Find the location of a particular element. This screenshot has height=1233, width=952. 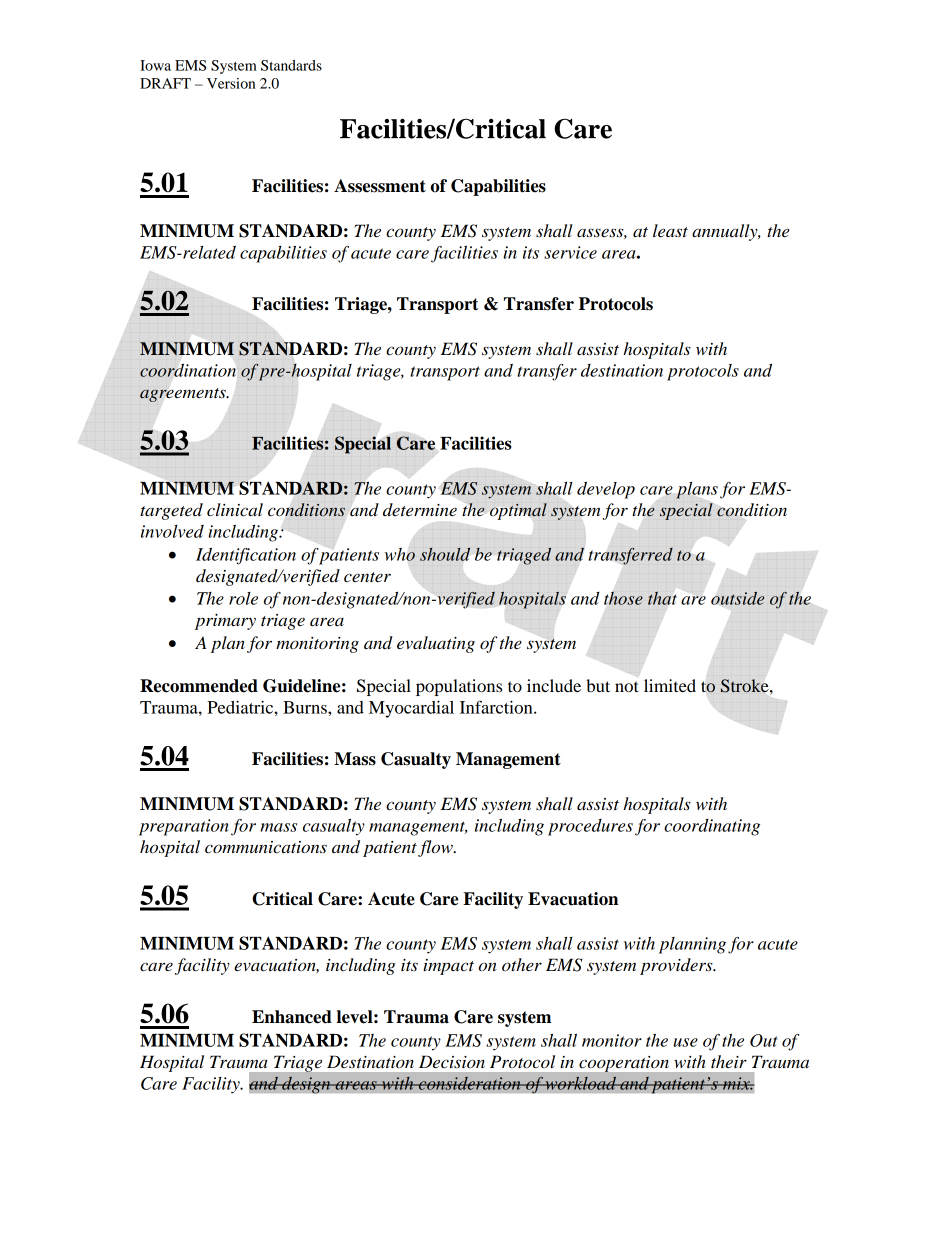

Enhanced is located at coordinates (292, 1017).
